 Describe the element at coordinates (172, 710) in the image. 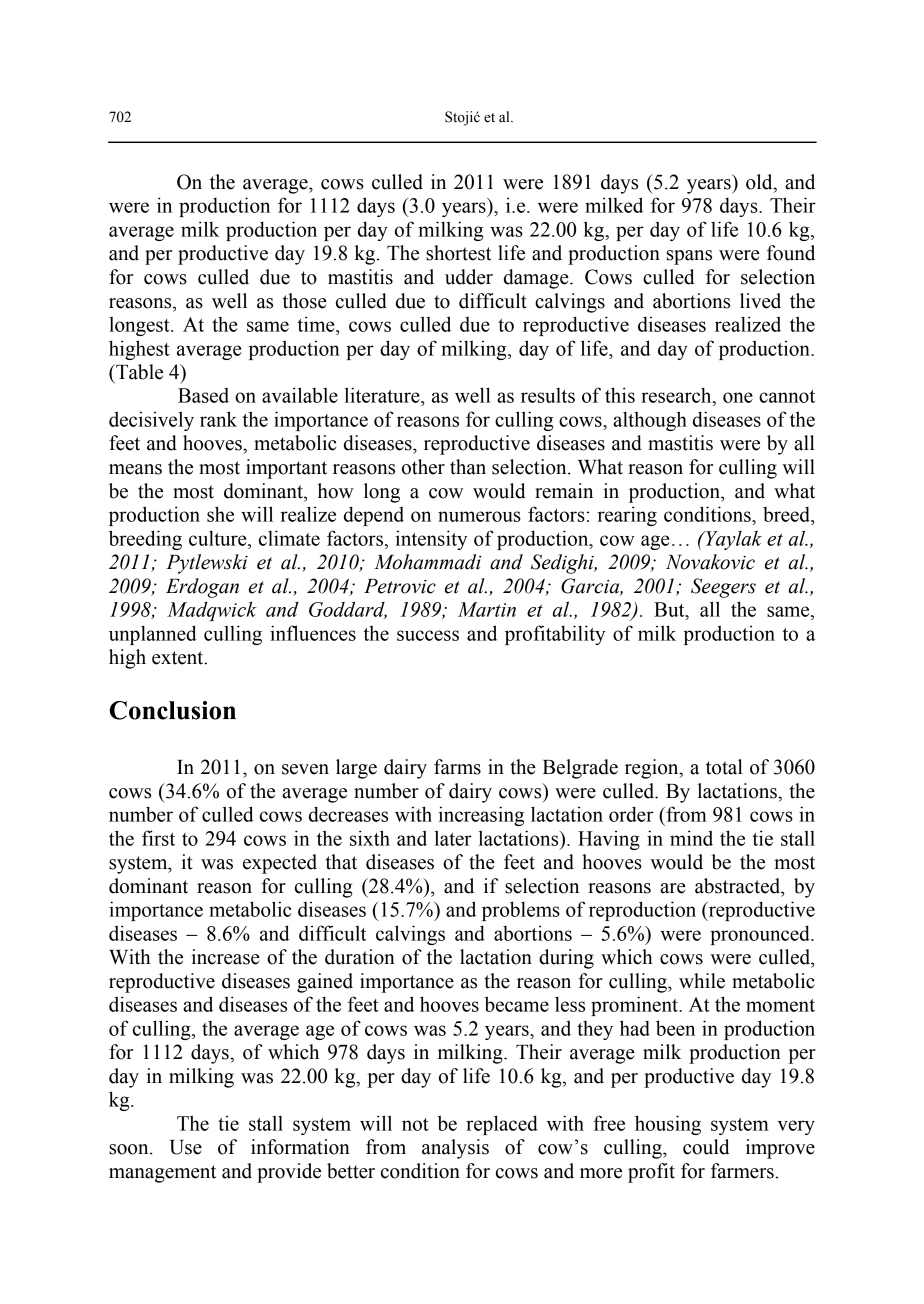

I see `Conclusion` at that location.
